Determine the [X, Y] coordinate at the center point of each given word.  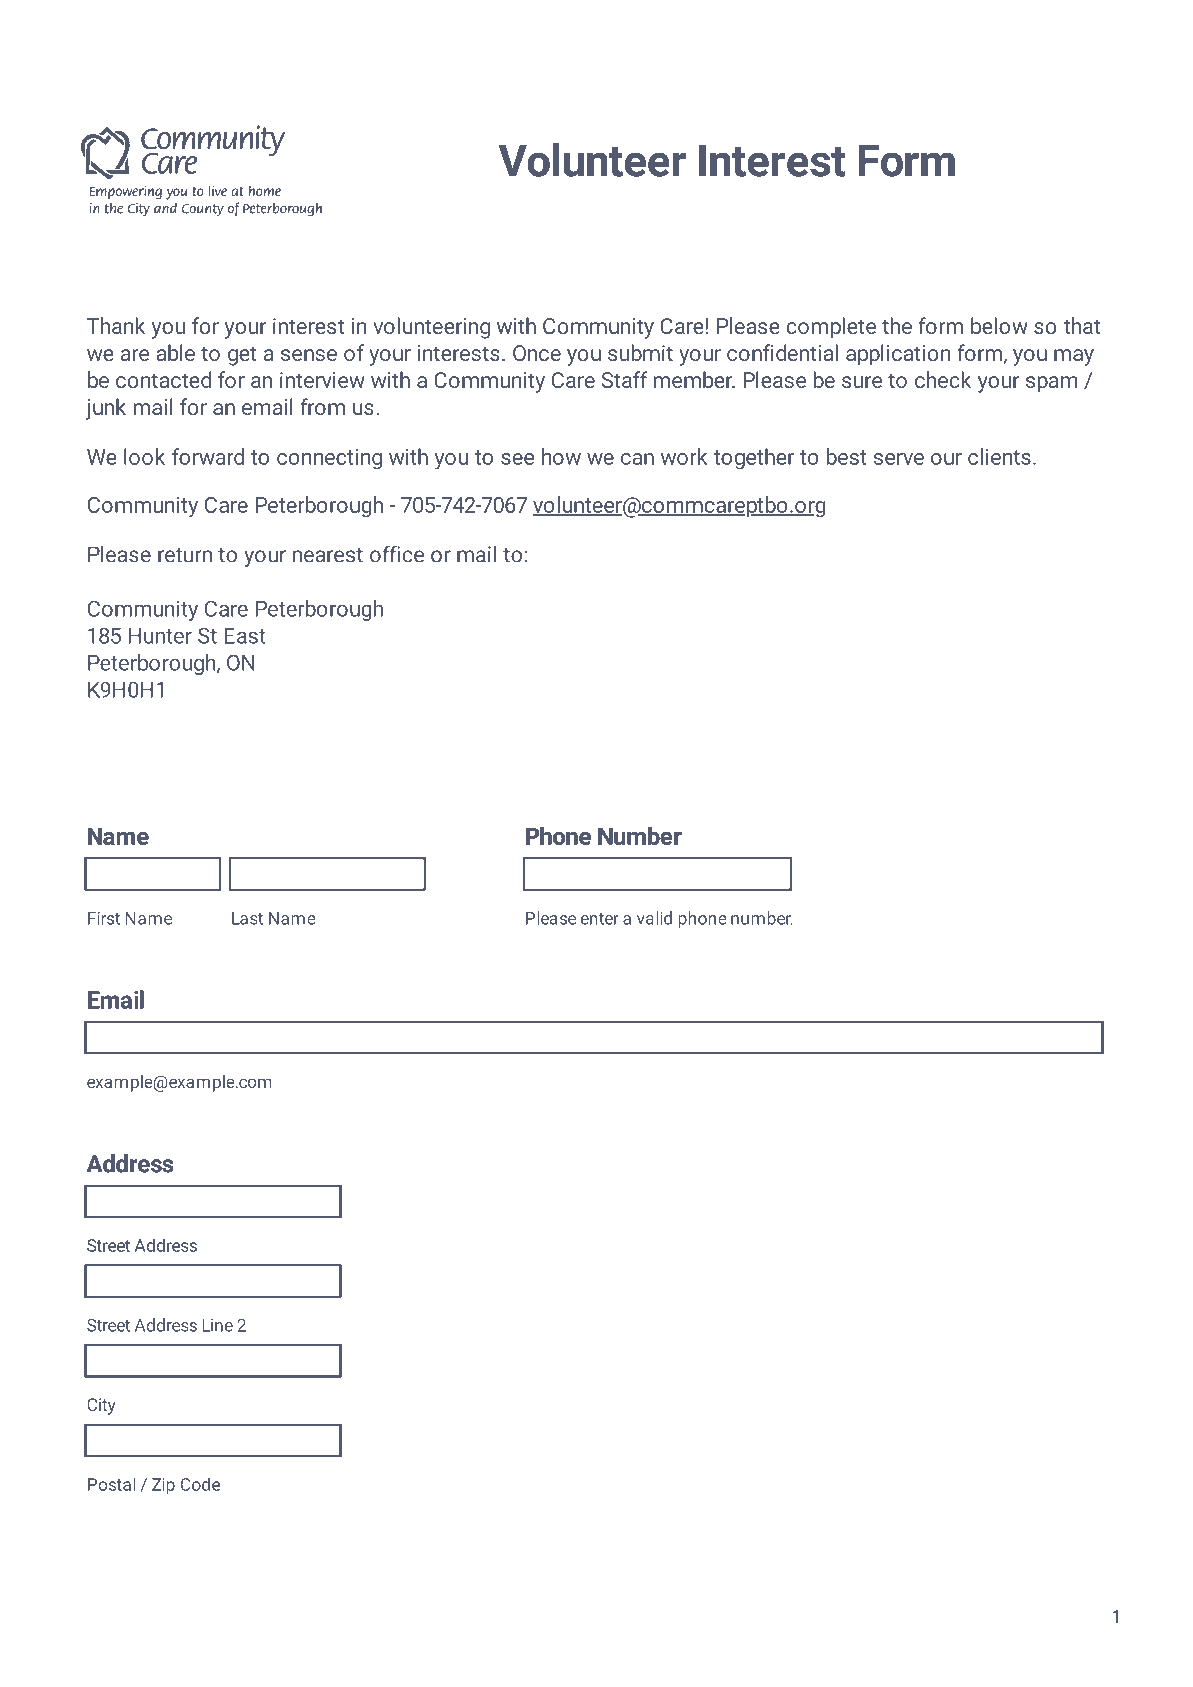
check [943, 379]
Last [247, 918]
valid [654, 918]
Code [200, 1484]
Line [217, 1325]
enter [600, 919]
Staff [625, 379]
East [245, 636]
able [175, 352]
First [104, 918]
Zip [163, 1486]
